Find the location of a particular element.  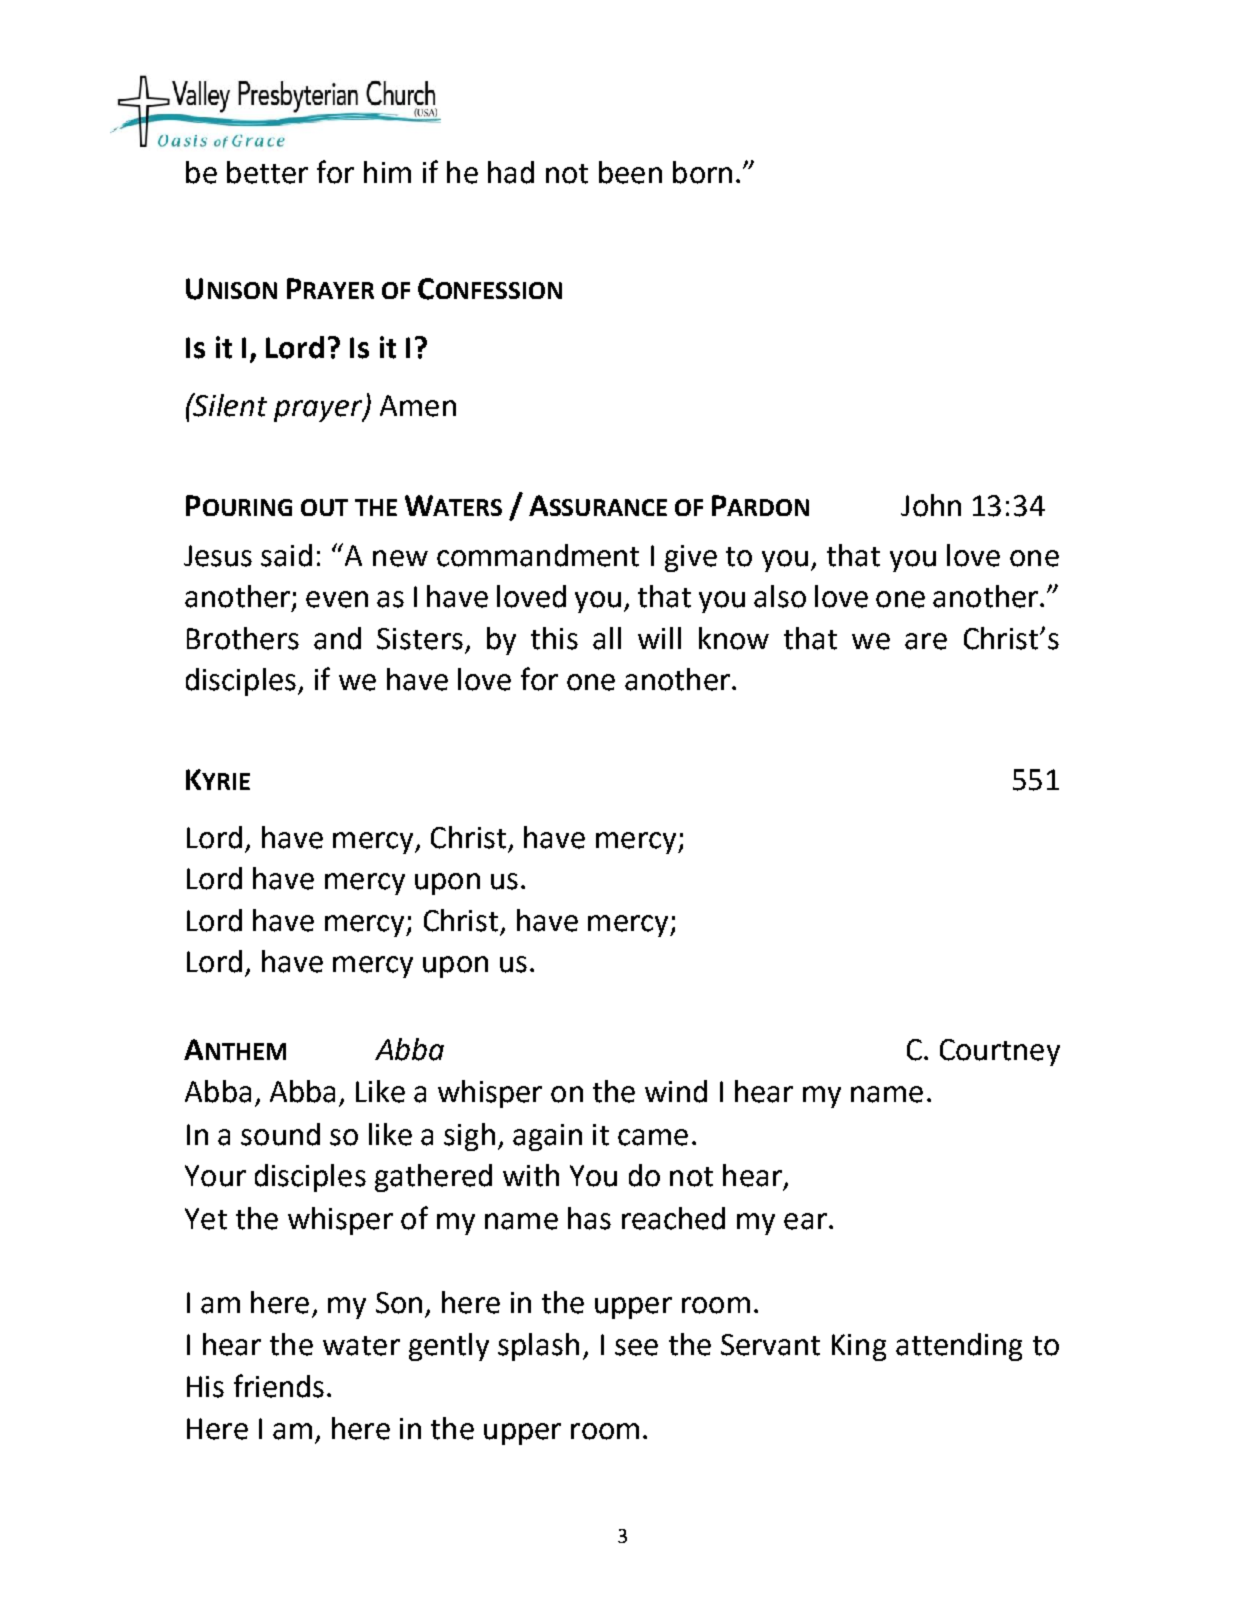

King is located at coordinates (859, 1347).
